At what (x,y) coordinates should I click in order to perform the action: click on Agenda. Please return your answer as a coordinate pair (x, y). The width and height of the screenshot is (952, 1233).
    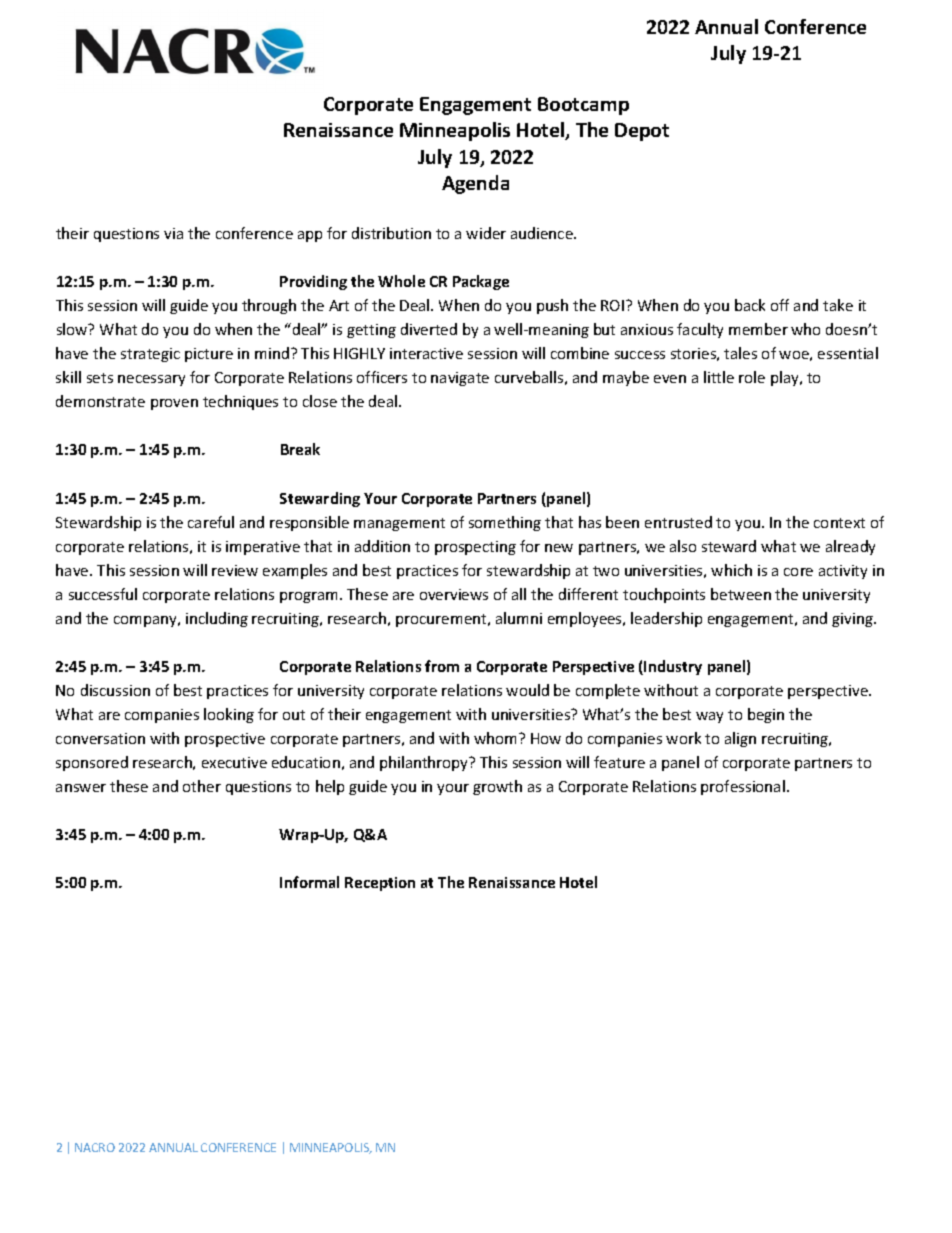
    Looking at the image, I should click on (475, 184).
